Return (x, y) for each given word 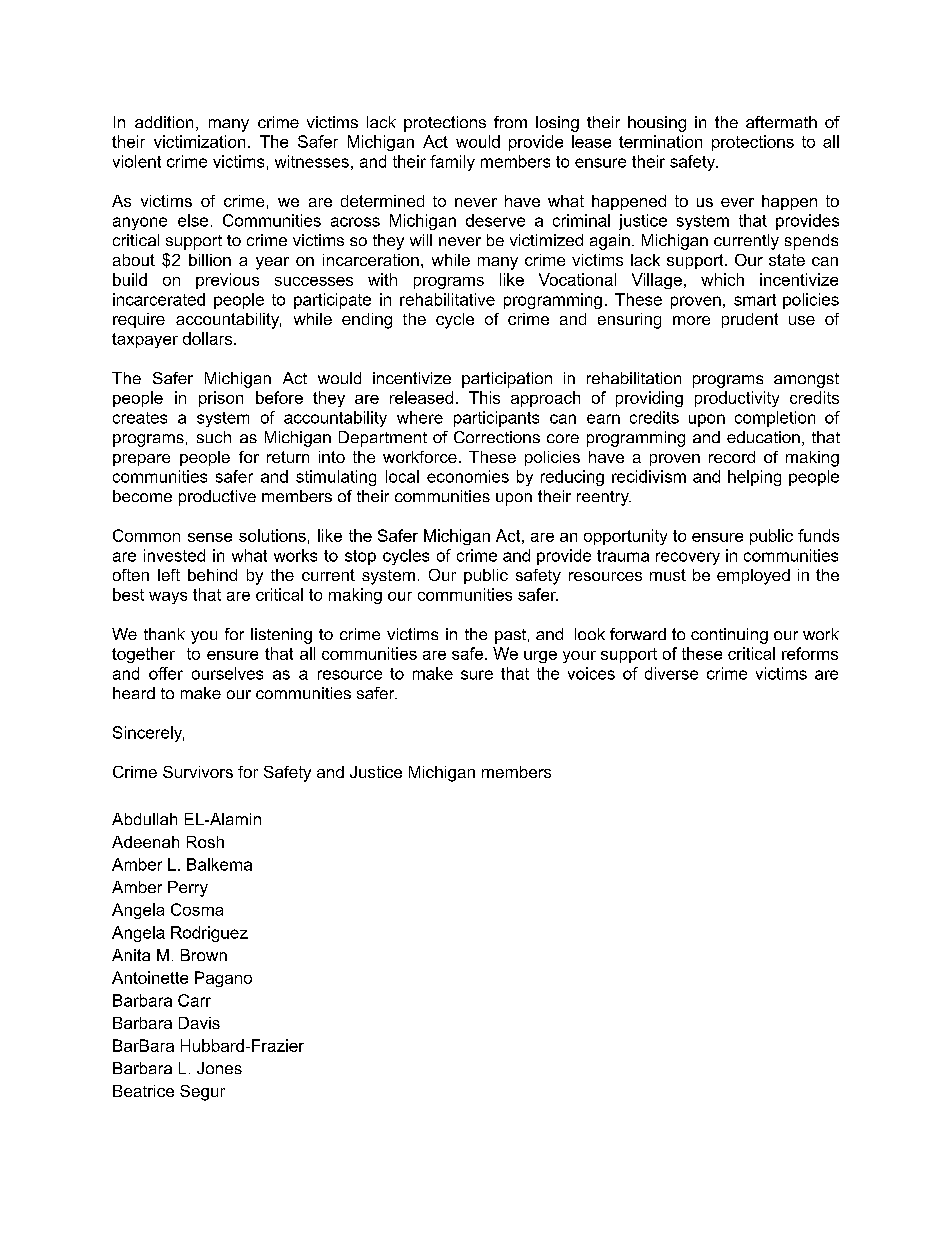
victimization (199, 141)
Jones (219, 1068)
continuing (729, 636)
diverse (671, 673)
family (452, 163)
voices (591, 673)
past (512, 636)
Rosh (205, 842)
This (484, 397)
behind (212, 575)
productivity (737, 399)
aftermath (781, 122)
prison (221, 399)
